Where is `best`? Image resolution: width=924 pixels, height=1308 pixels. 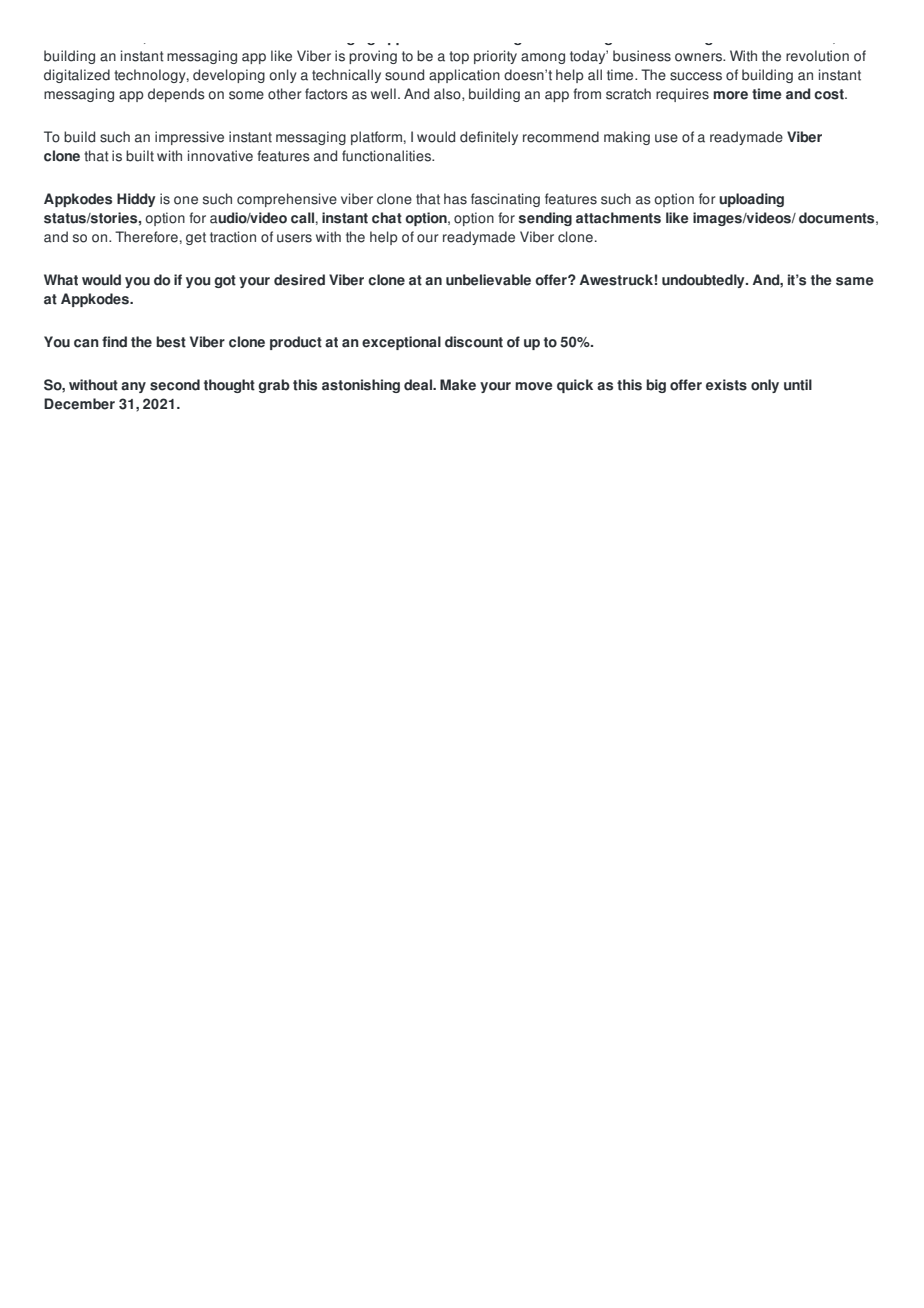
best is located at coordinates (171, 342).
